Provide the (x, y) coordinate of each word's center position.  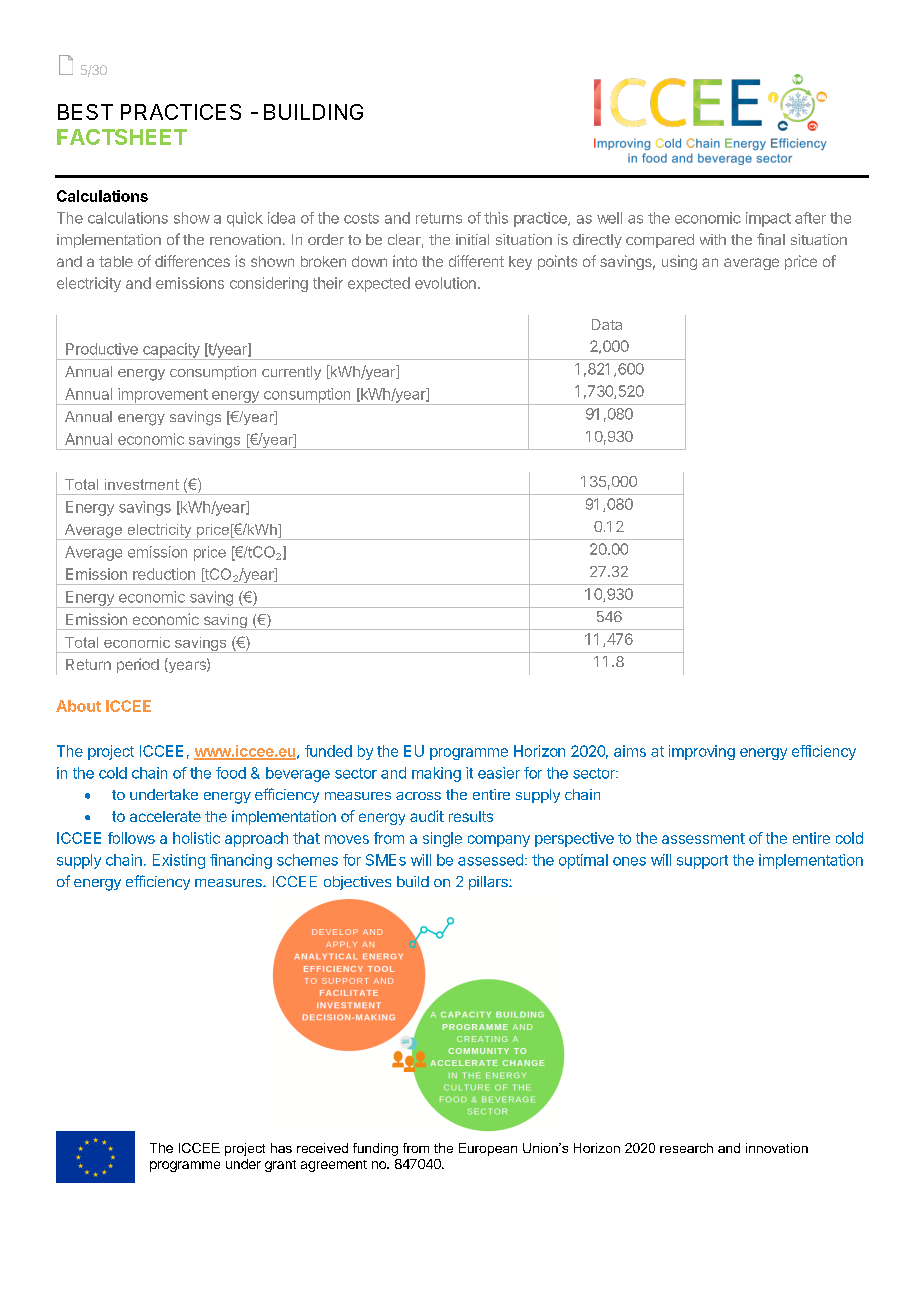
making (436, 774)
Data (607, 324)
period (138, 665)
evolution (445, 283)
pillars (489, 883)
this (496, 218)
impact (768, 219)
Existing (179, 861)
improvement (162, 396)
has (281, 1148)
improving (702, 752)
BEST (85, 112)
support (702, 862)
